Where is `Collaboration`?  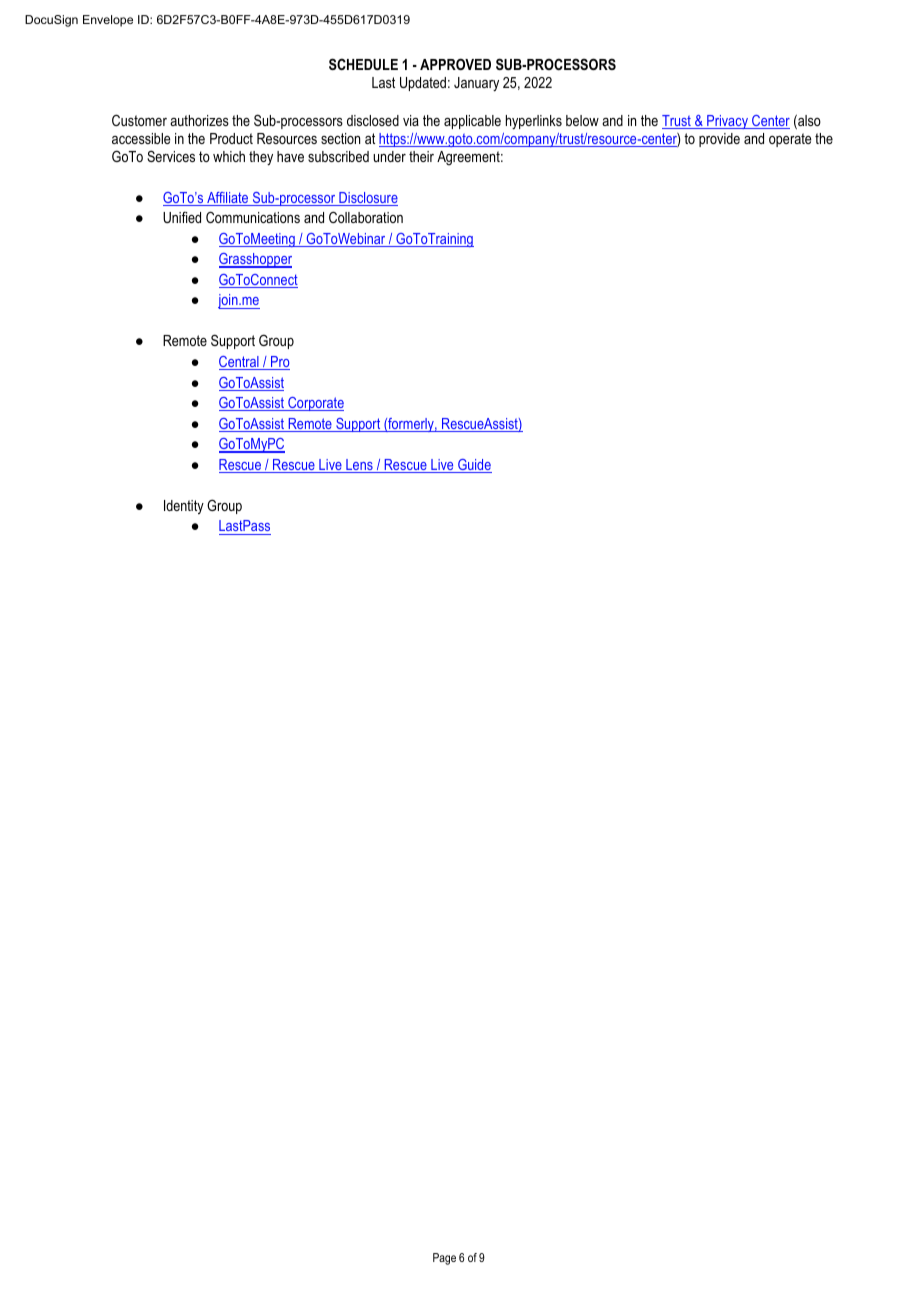 Collaboration is located at coordinates (366, 217).
